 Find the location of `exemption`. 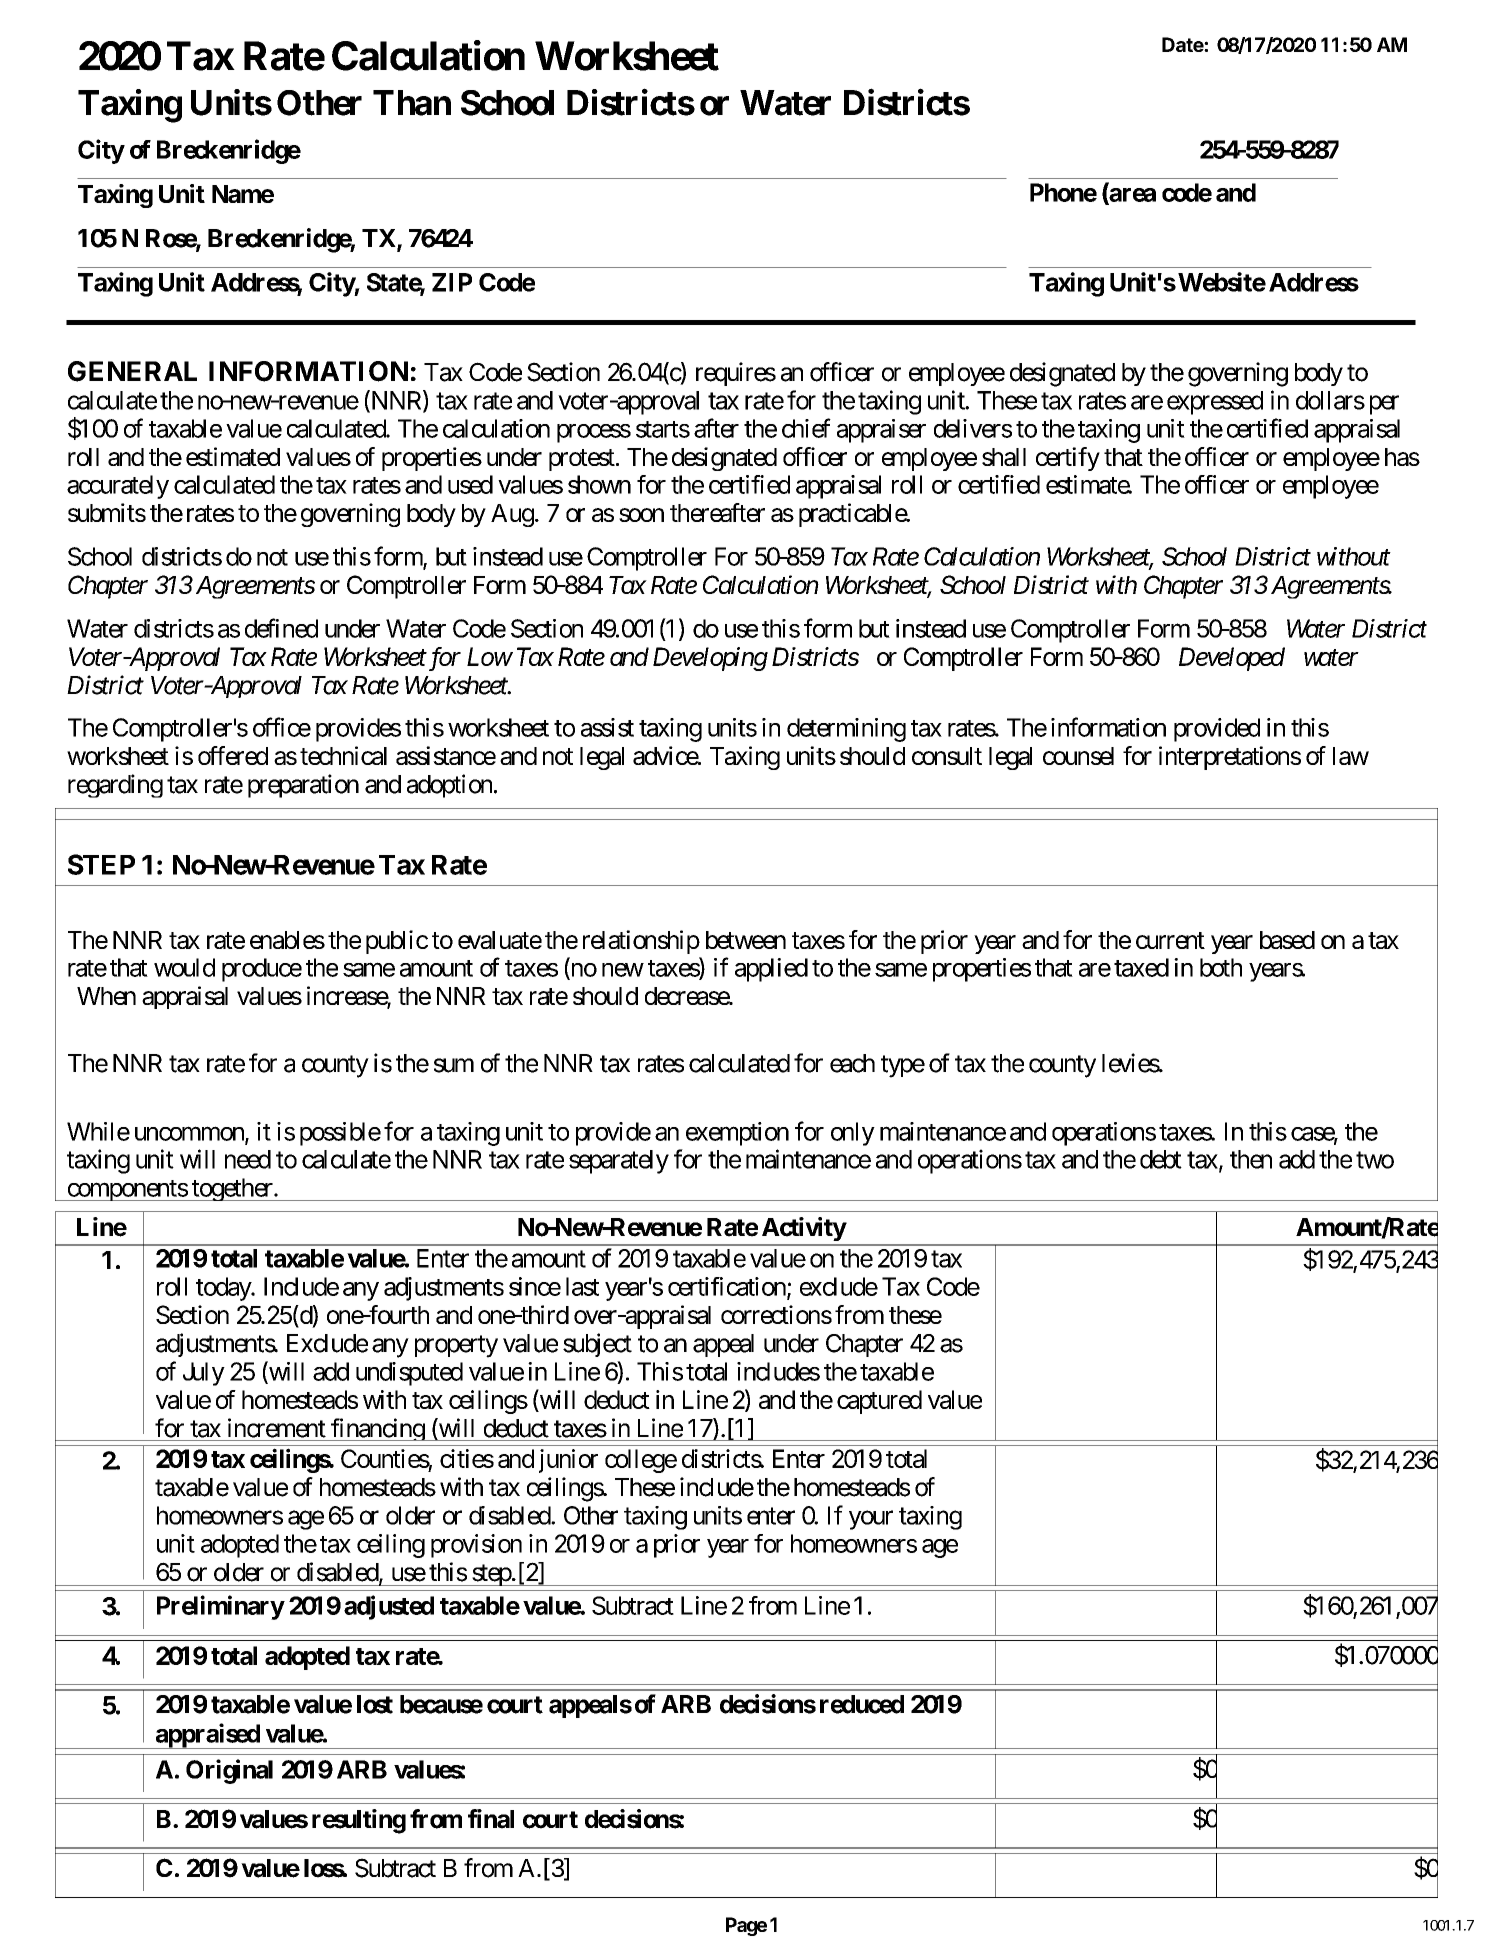

exemption is located at coordinates (737, 1134).
